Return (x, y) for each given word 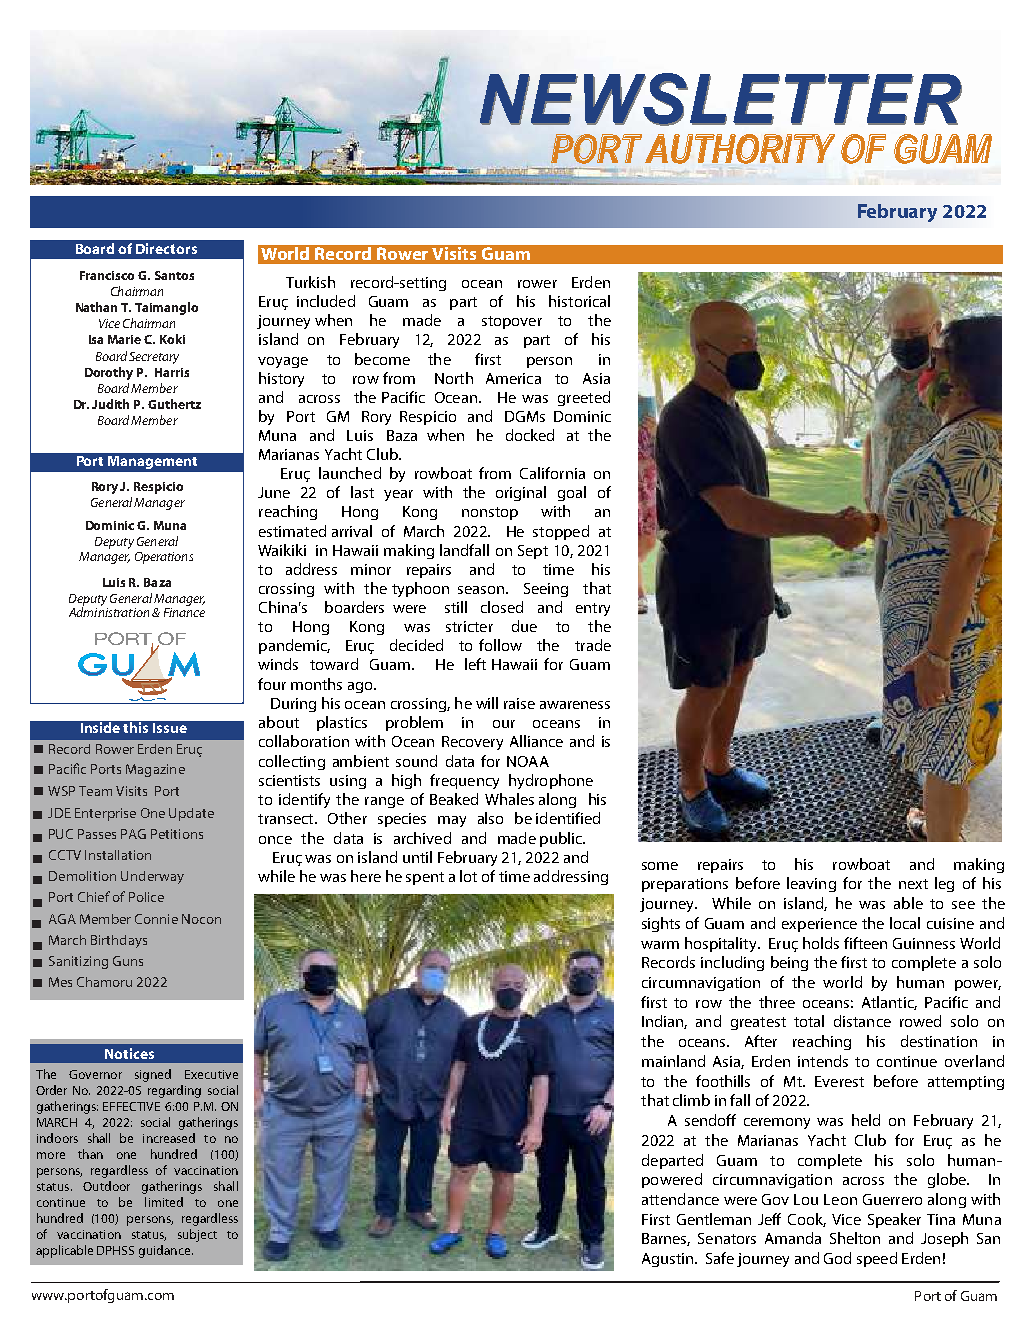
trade (593, 645)
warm (660, 945)
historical (579, 301)
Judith (110, 404)
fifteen (865, 943)
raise (519, 703)
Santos (174, 275)
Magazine (155, 770)
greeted (584, 398)
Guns (128, 961)
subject (197, 1235)
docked (530, 435)
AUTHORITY (739, 149)
